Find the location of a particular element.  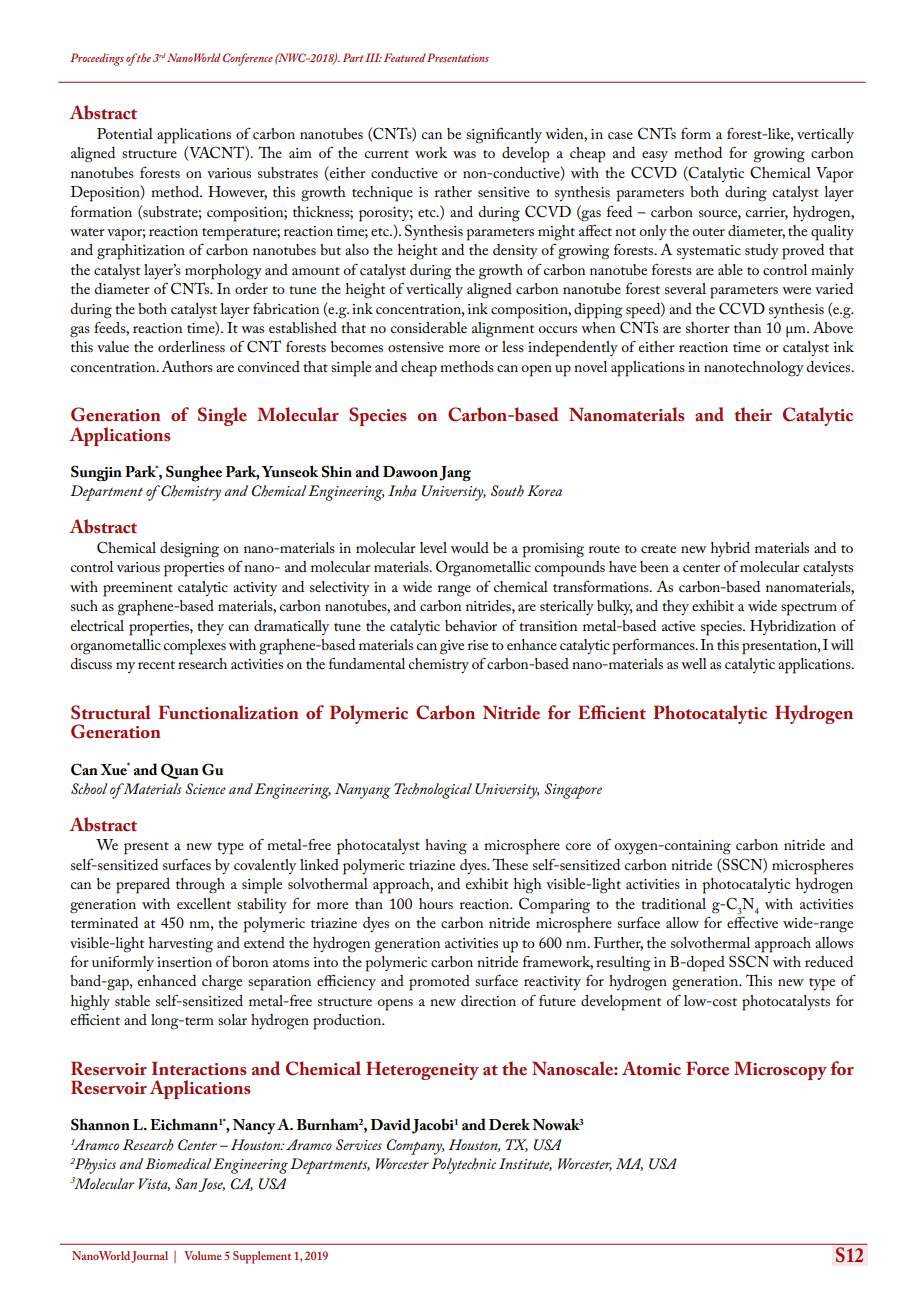

significantly is located at coordinates (504, 135).
